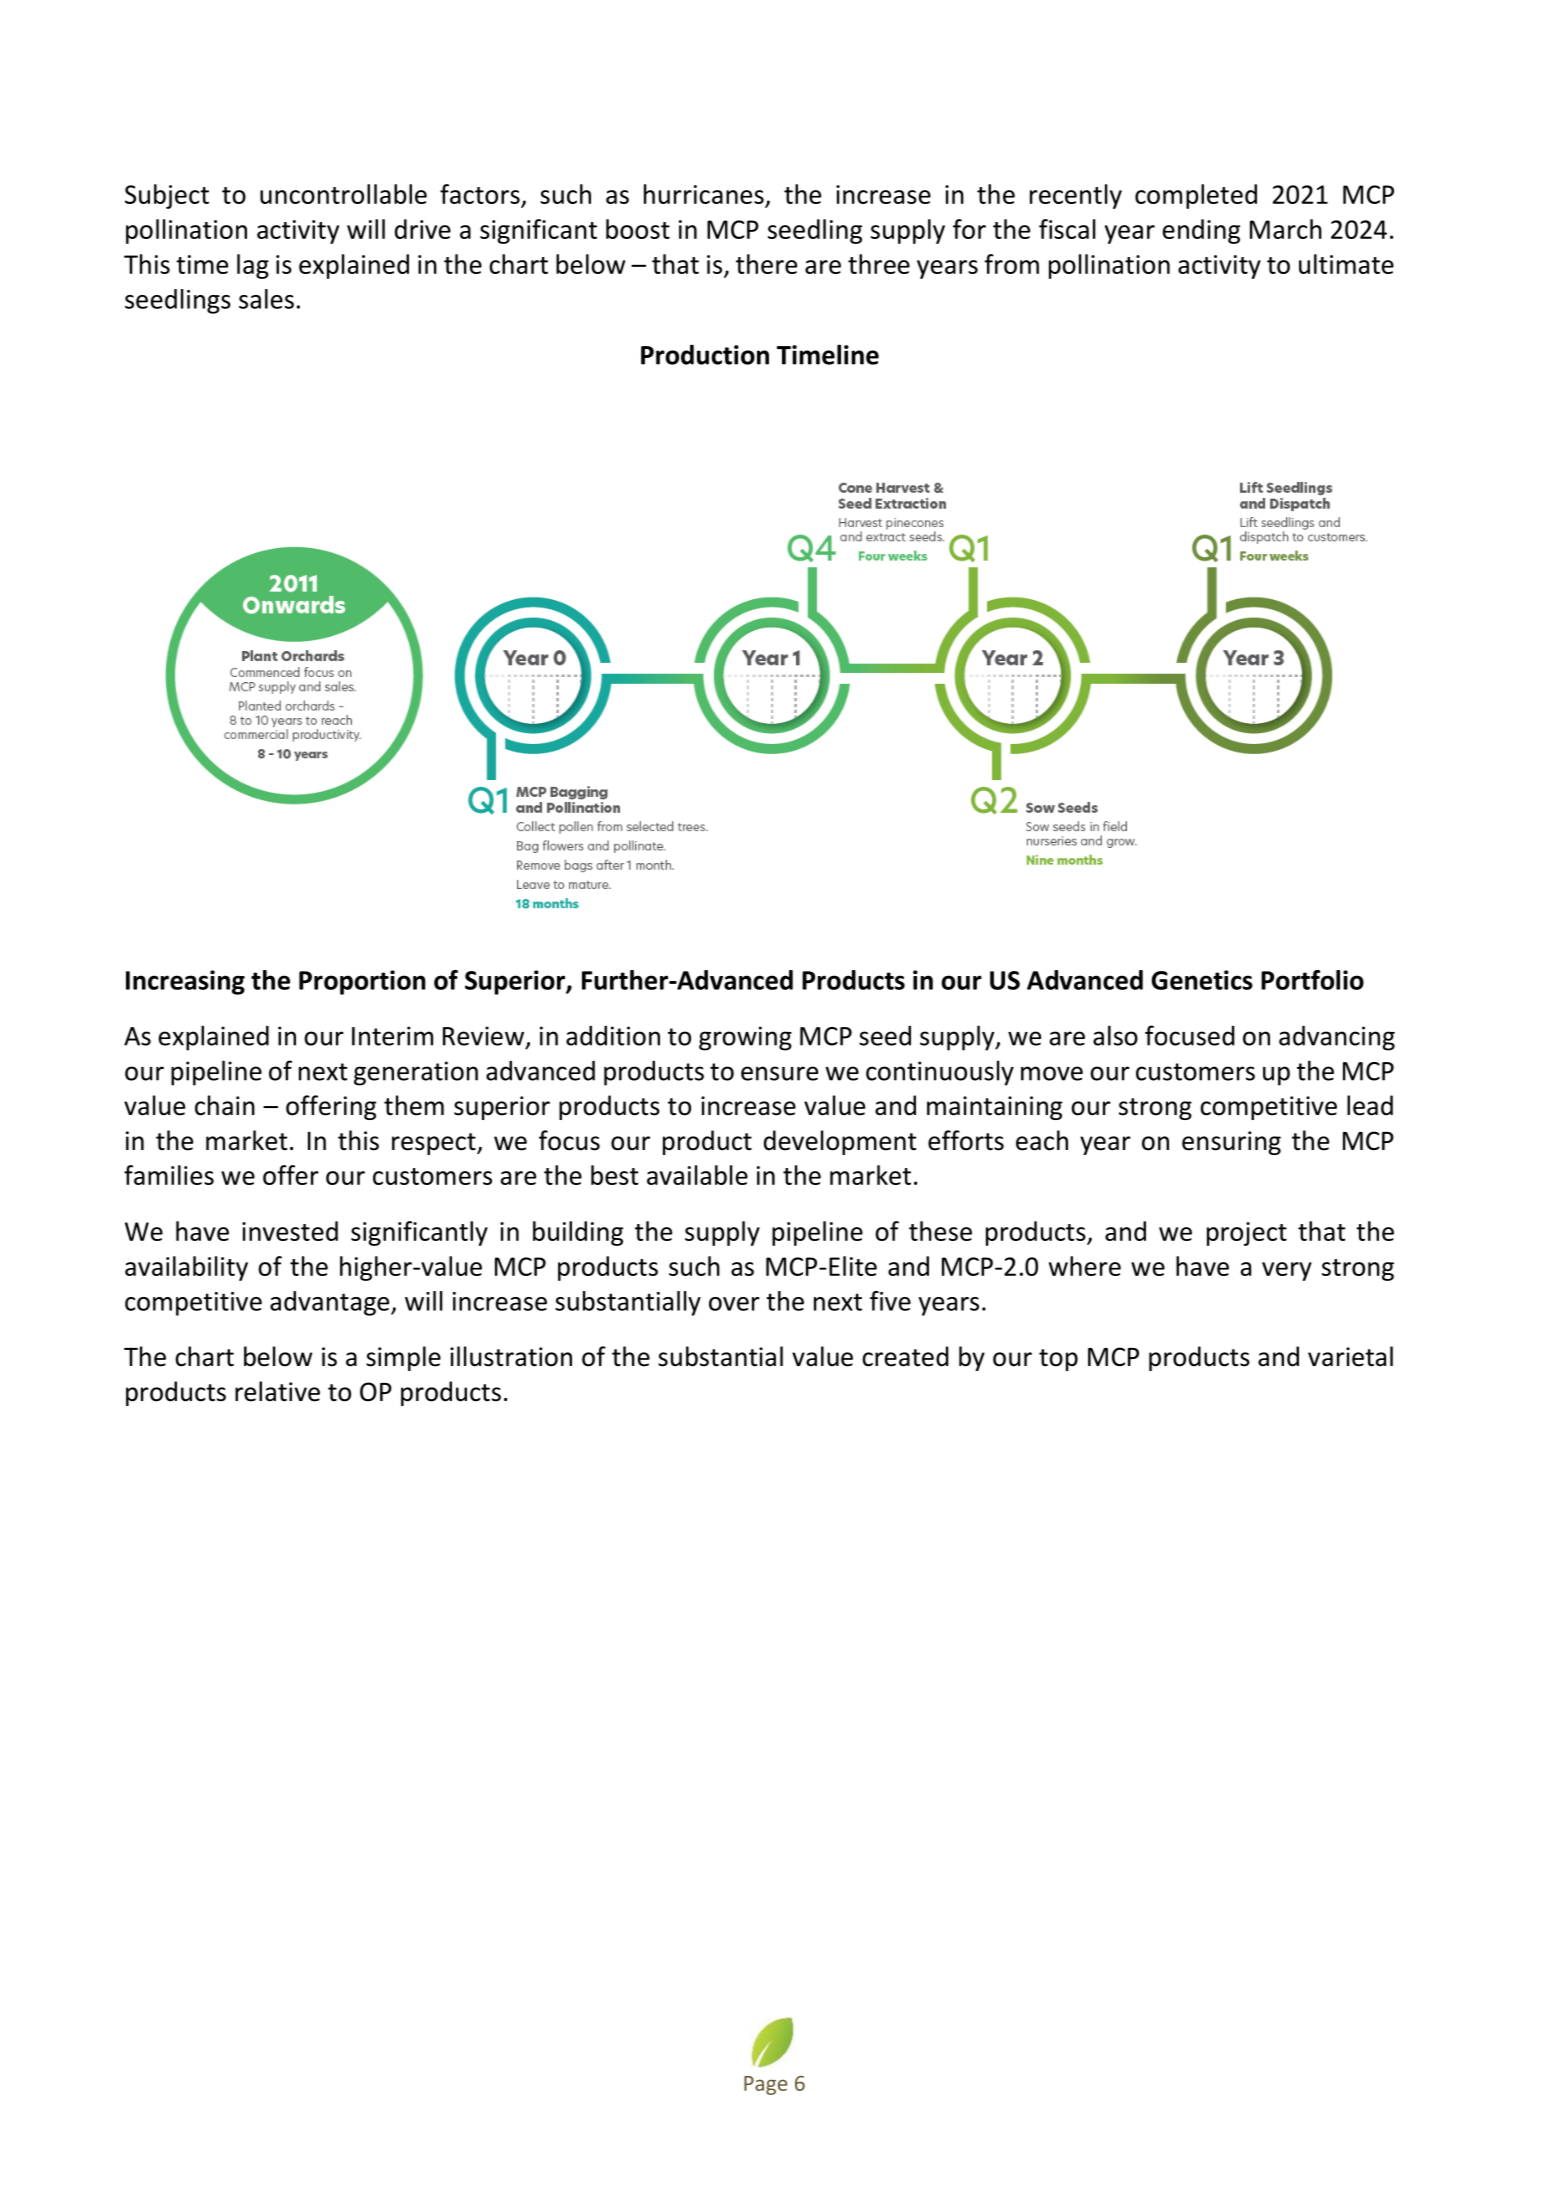 The height and width of the image is (2189, 1548). What do you see at coordinates (766, 264) in the image?
I see `there` at bounding box center [766, 264].
